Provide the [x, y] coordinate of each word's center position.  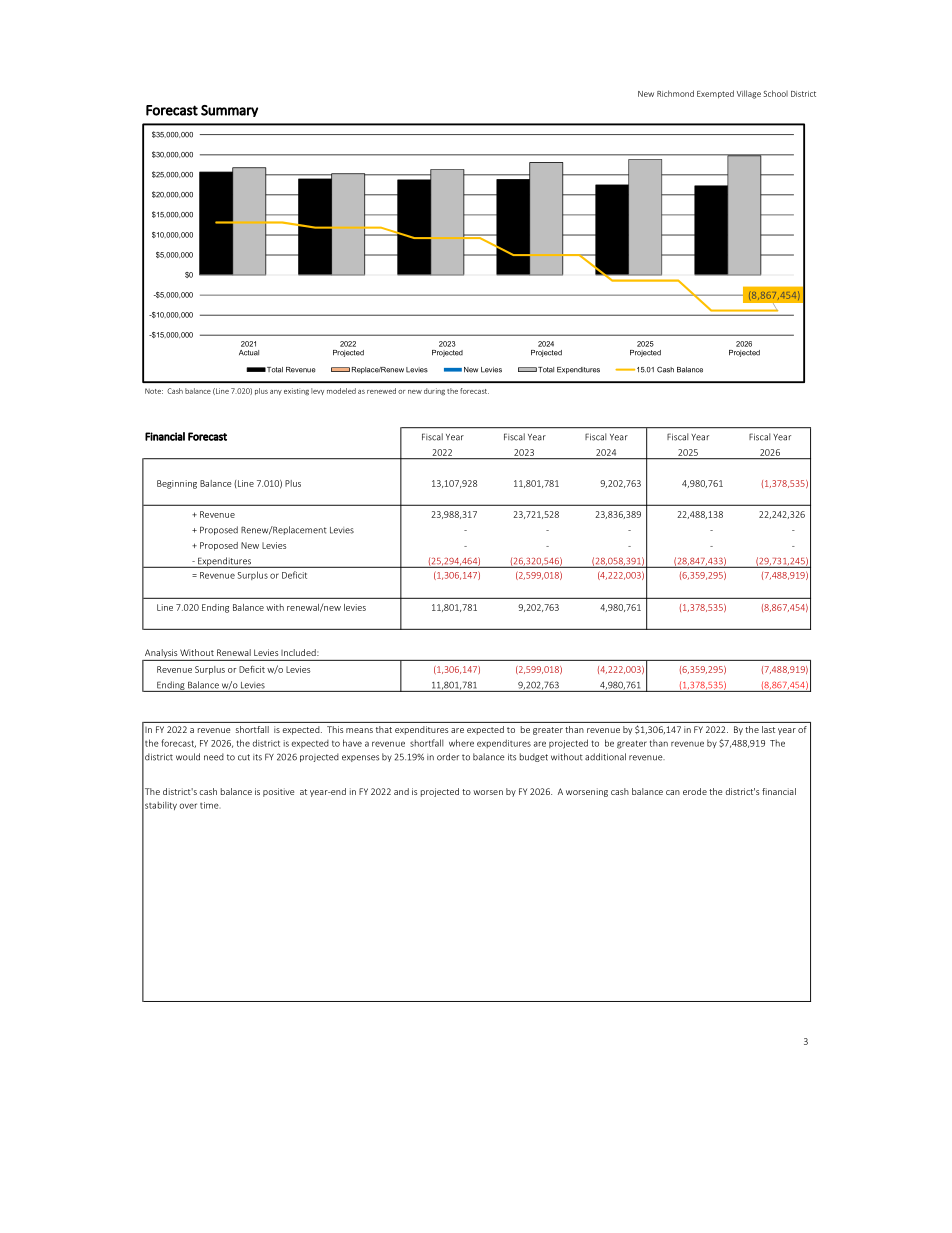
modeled [341, 391]
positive [278, 792]
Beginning [177, 484]
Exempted [715, 94]
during [434, 392]
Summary [229, 111]
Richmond [675, 93]
